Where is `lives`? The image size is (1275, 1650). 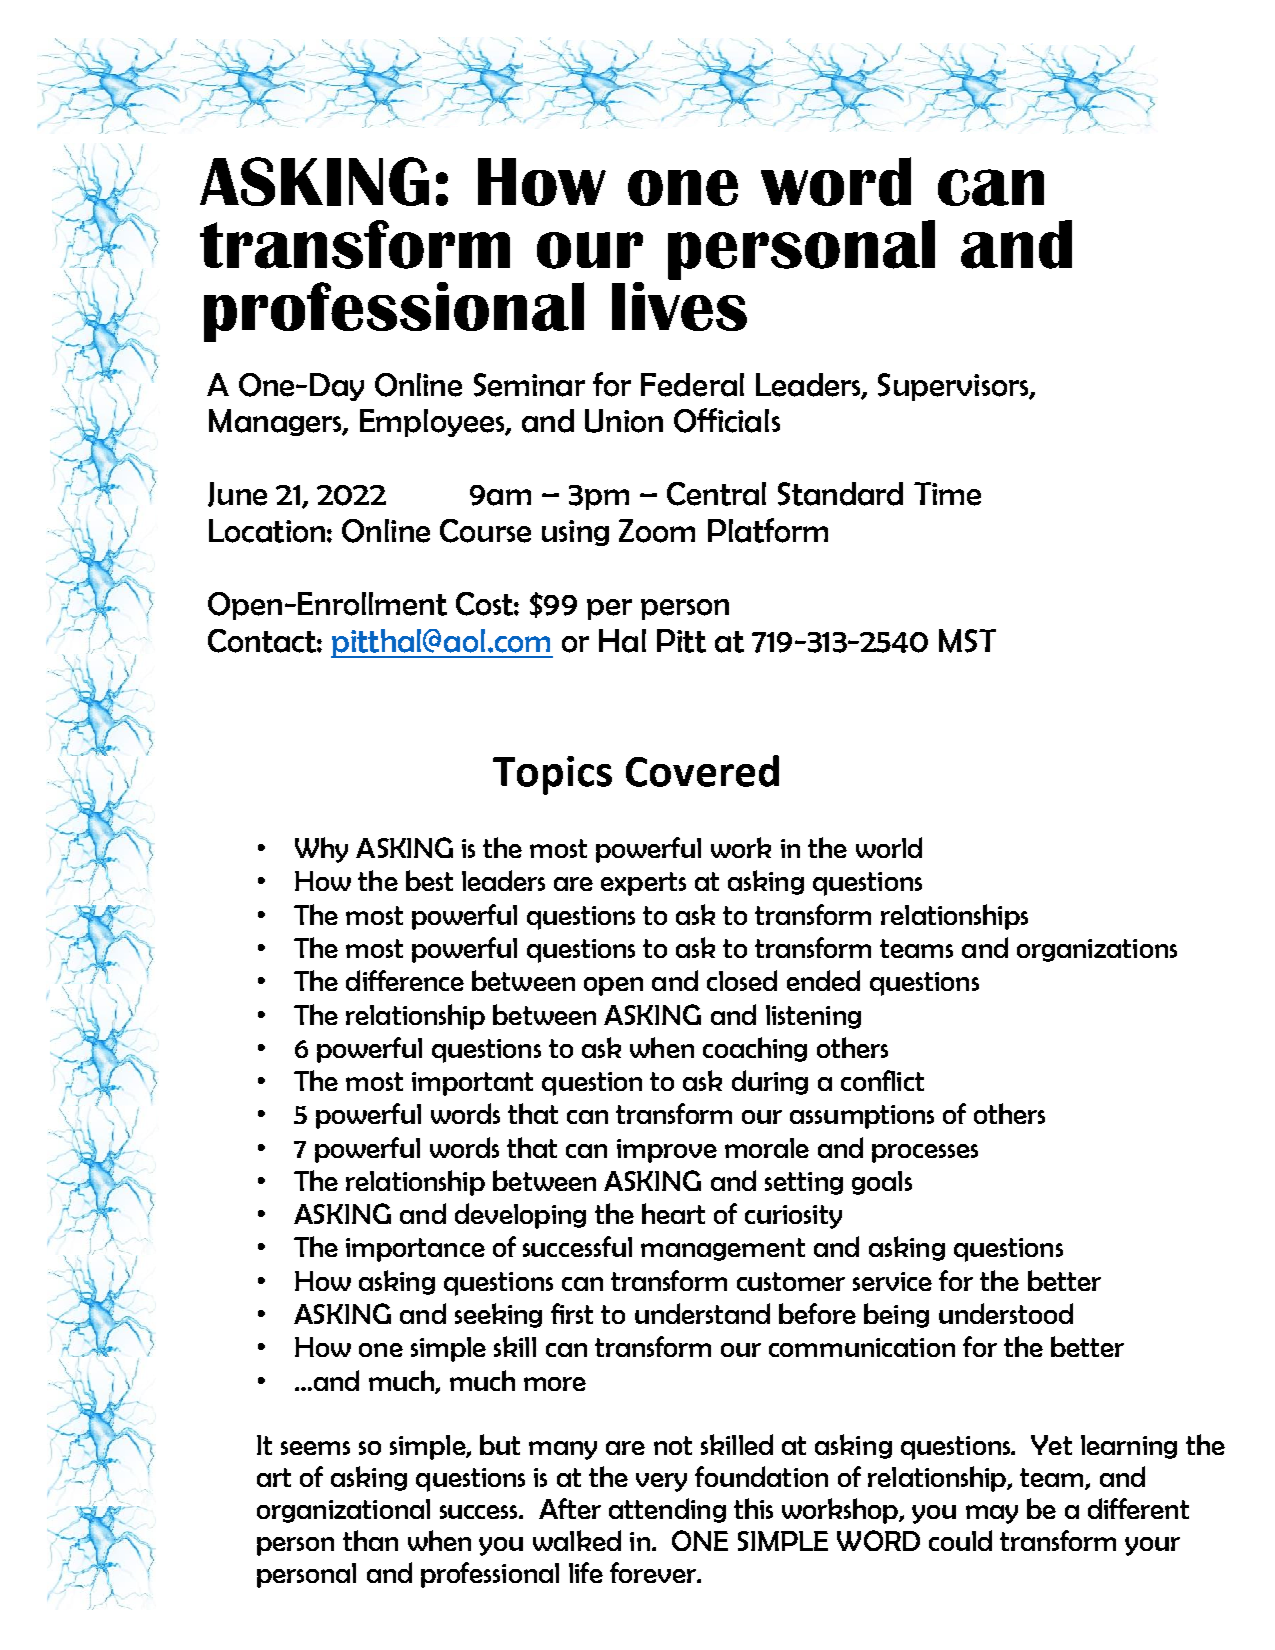
lives is located at coordinates (679, 306).
